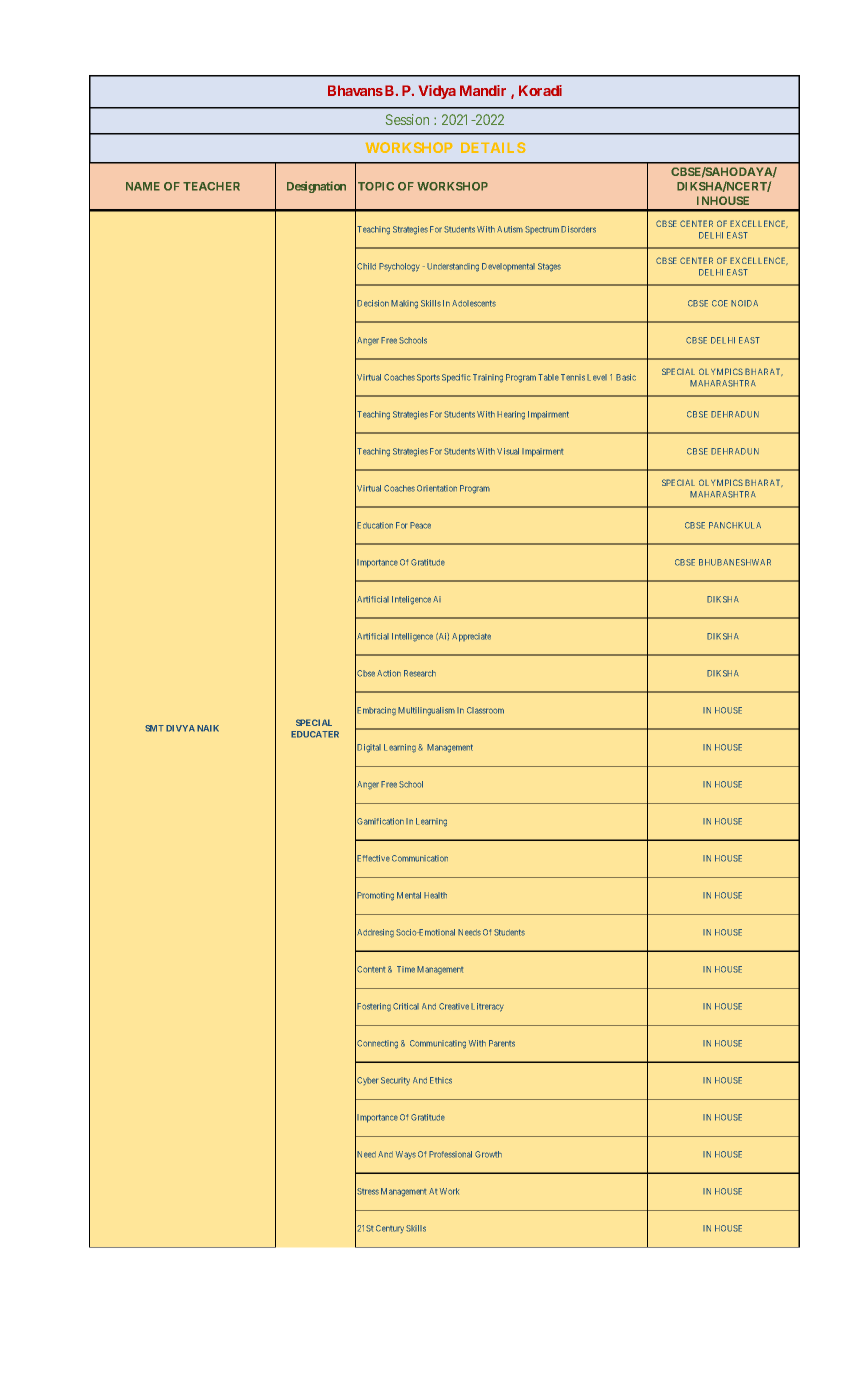 This page has height=1400, width=849. I want to click on Professional, so click(450, 1154).
